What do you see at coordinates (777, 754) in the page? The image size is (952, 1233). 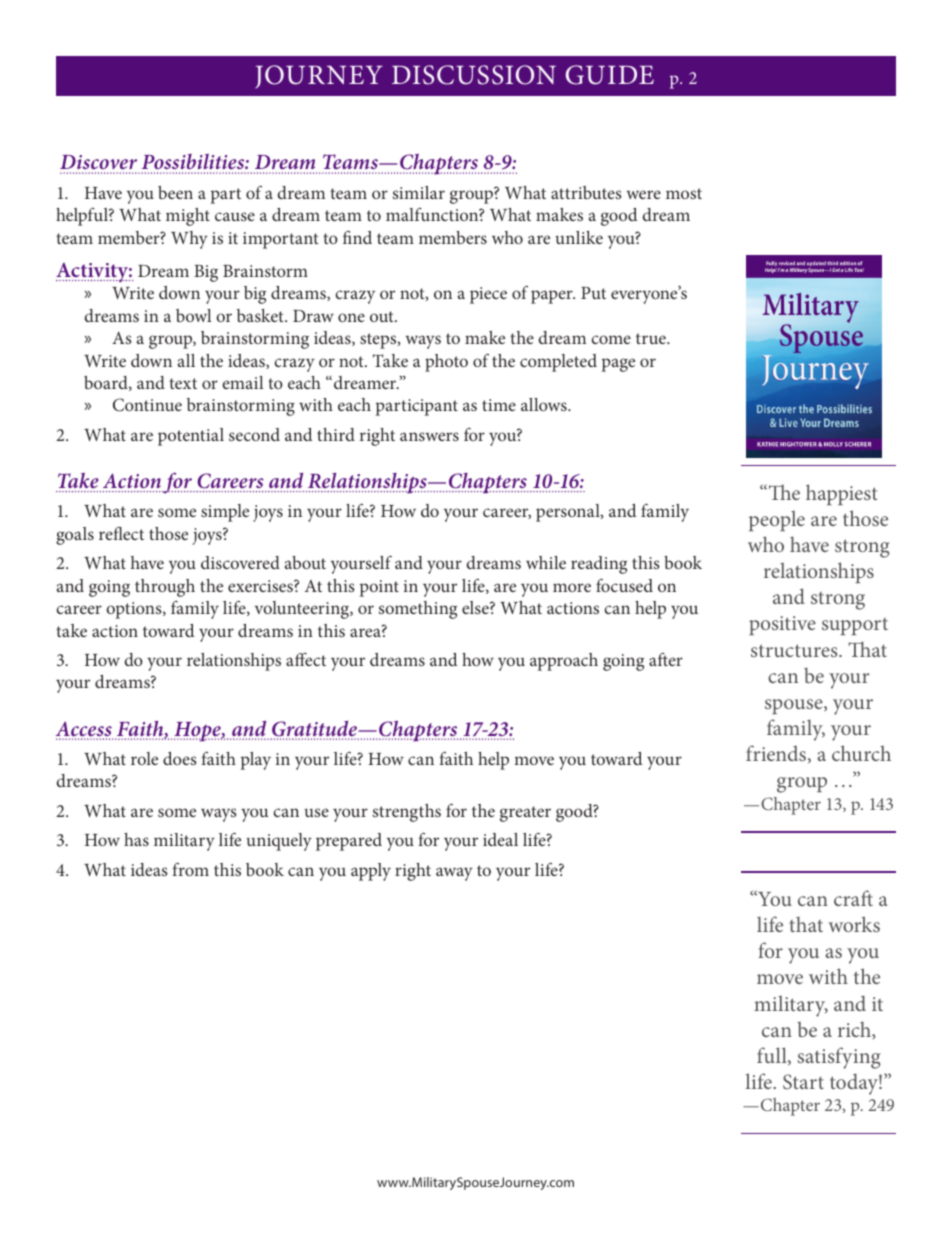 I see `friends` at bounding box center [777, 754].
